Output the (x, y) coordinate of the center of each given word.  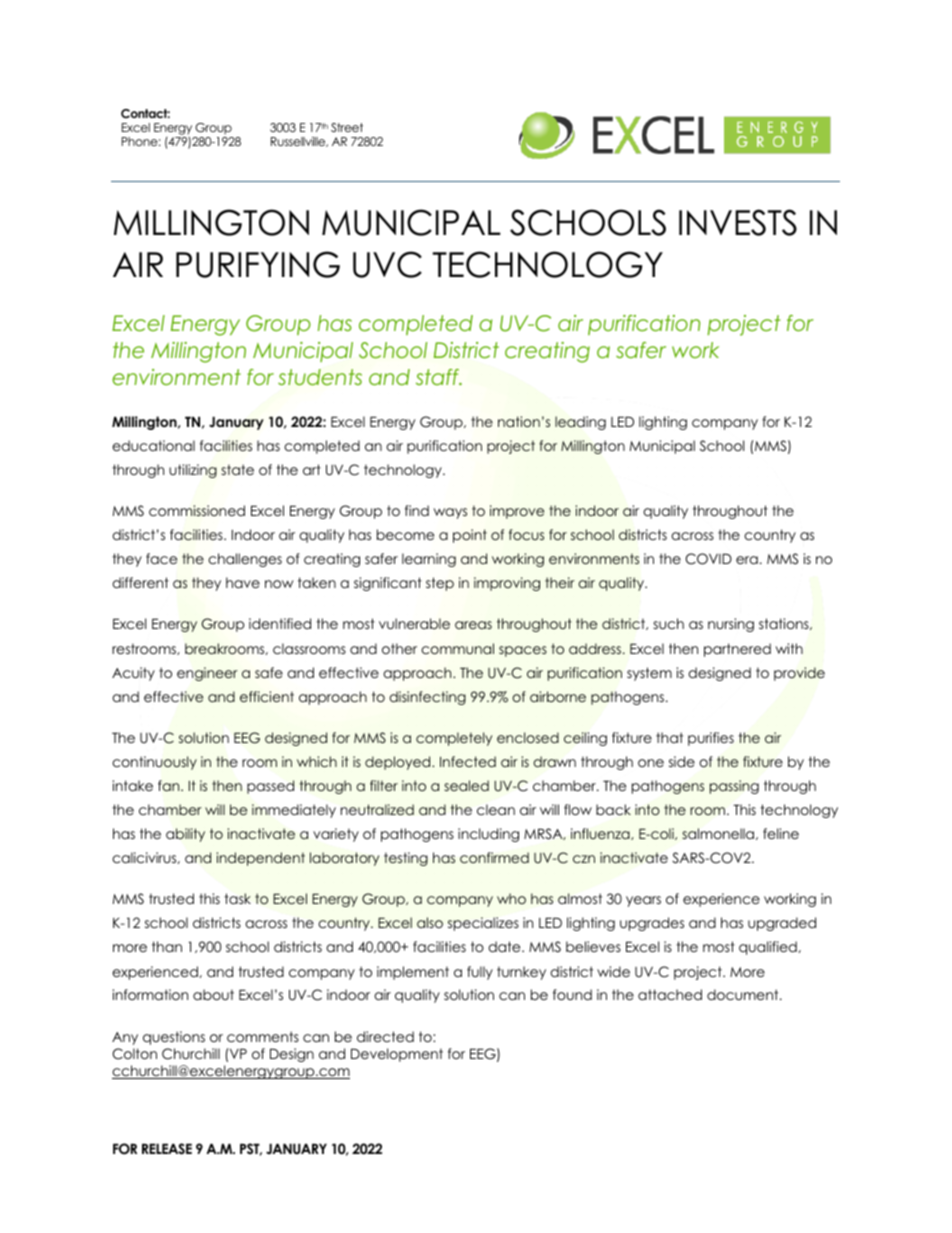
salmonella (719, 834)
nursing (731, 625)
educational (153, 445)
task (237, 898)
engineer (207, 674)
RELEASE (167, 1149)
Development (397, 1055)
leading (580, 423)
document (744, 994)
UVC (387, 264)
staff (439, 377)
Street (347, 127)
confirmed (494, 857)
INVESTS (738, 222)
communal (457, 648)
